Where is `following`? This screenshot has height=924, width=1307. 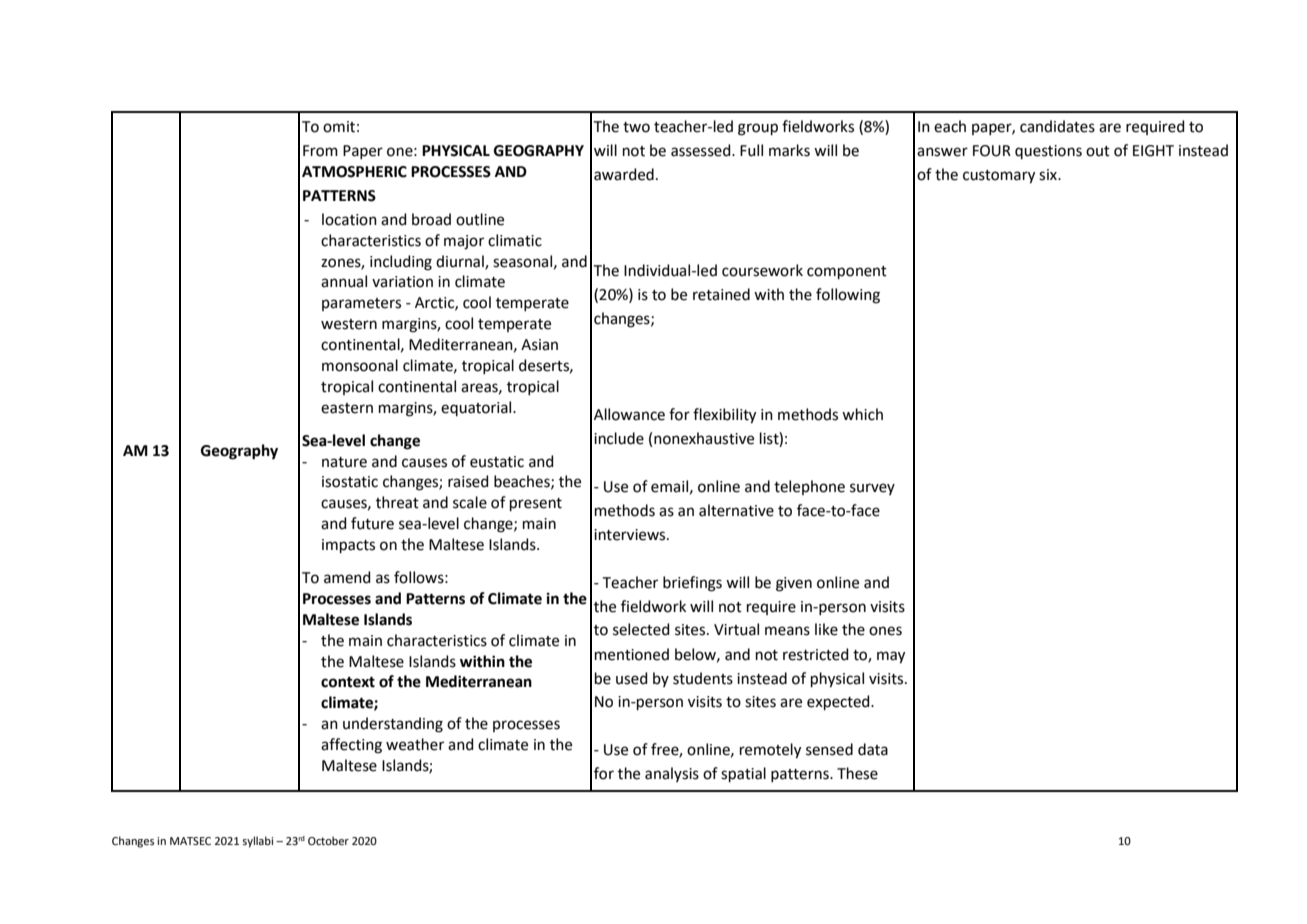 following is located at coordinates (848, 296).
